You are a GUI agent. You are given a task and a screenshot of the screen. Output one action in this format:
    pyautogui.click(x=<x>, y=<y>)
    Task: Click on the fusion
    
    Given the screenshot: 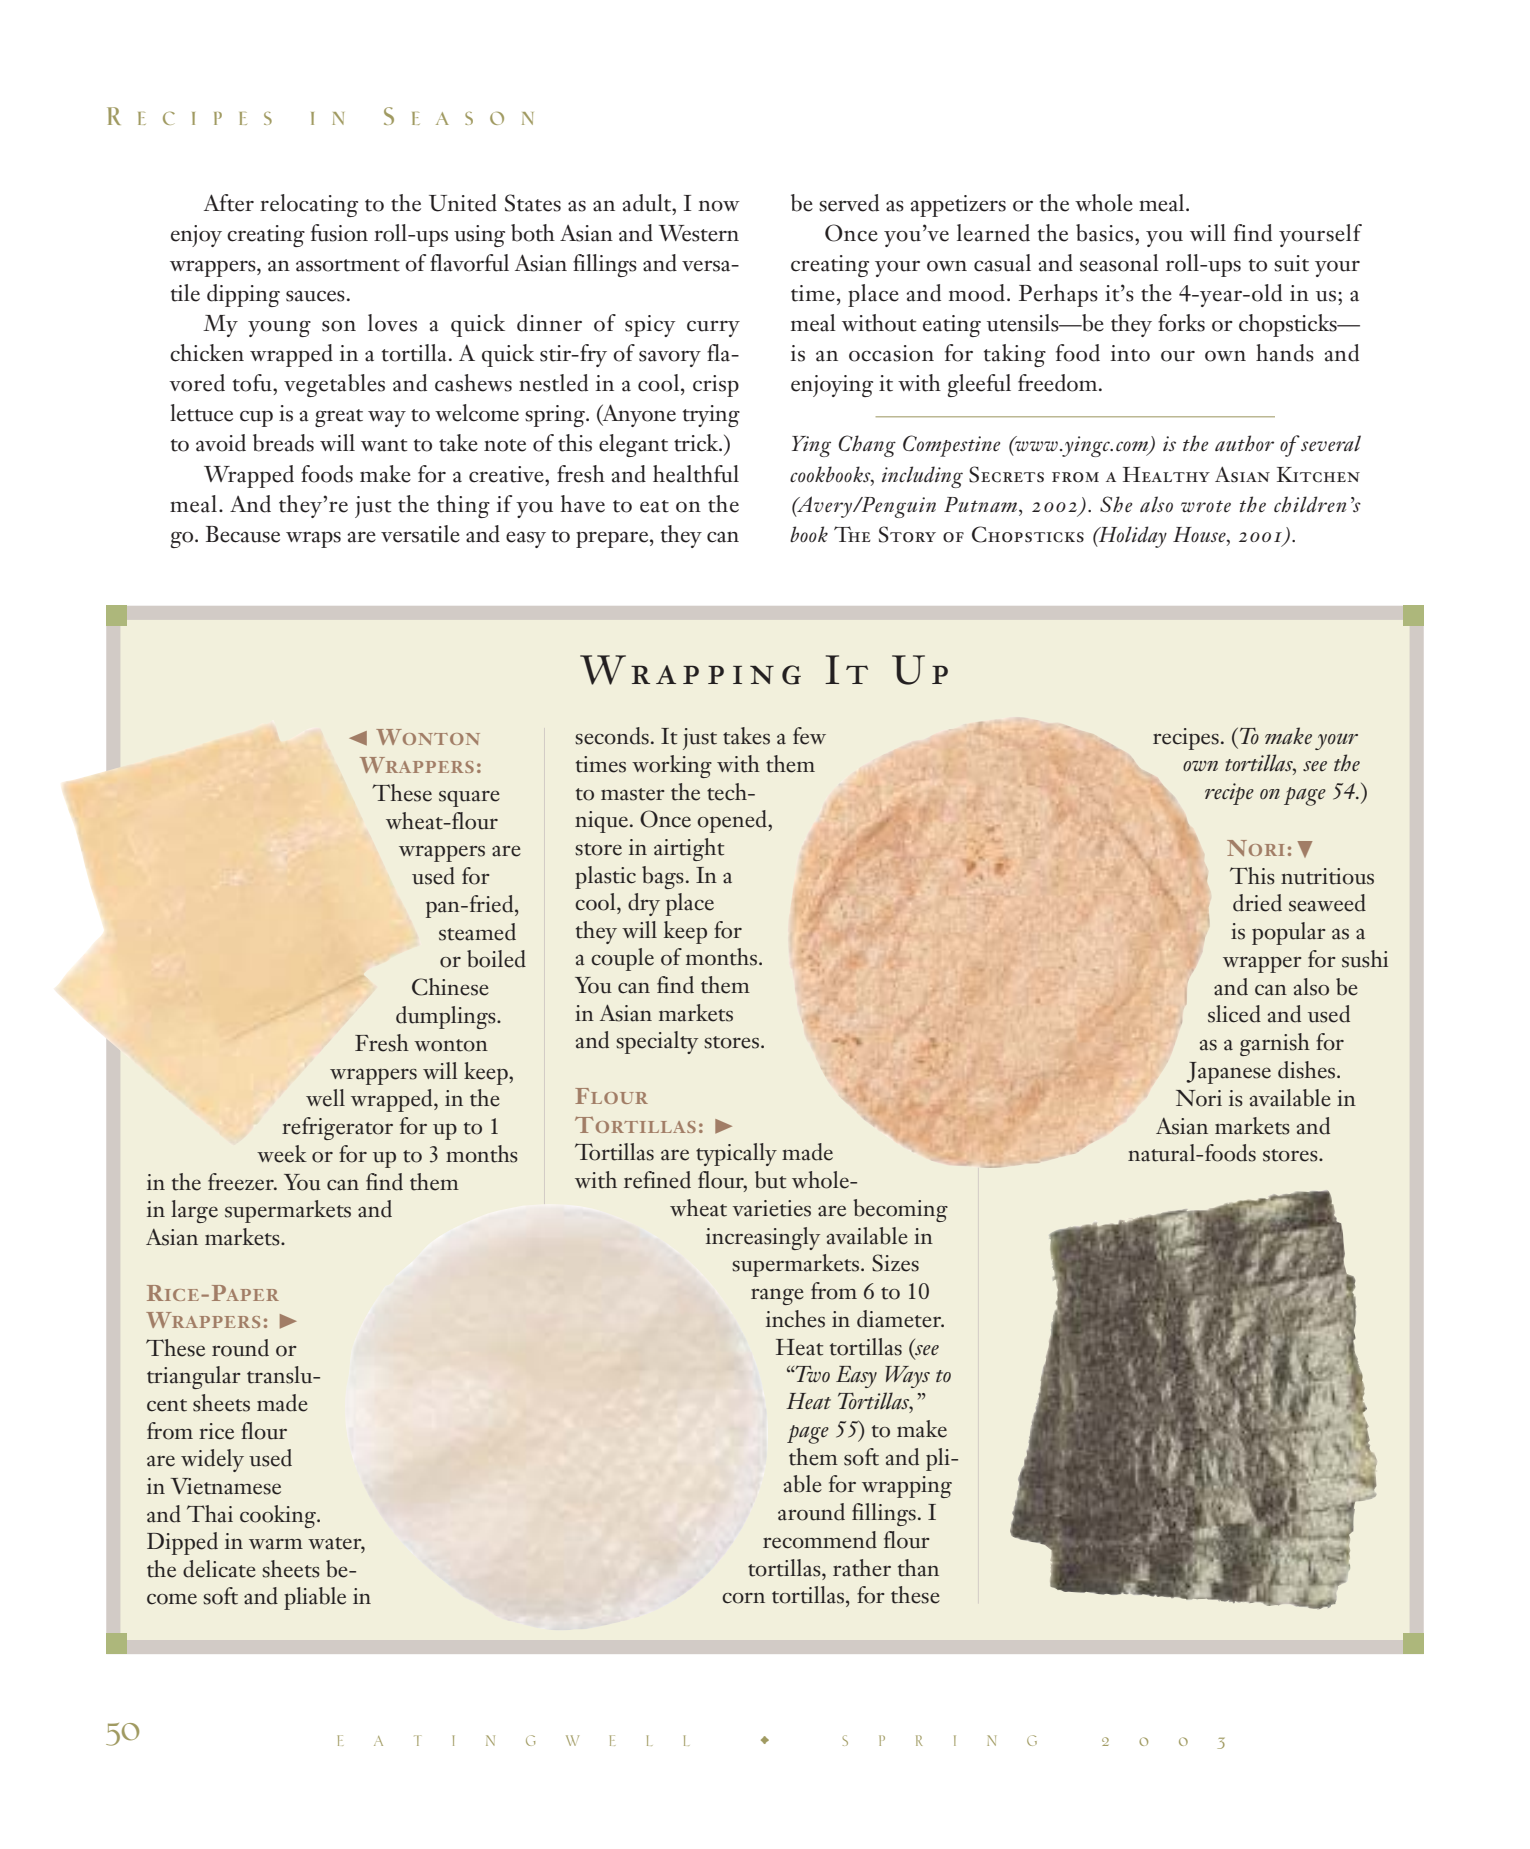 What is the action you would take?
    pyautogui.click(x=339, y=233)
